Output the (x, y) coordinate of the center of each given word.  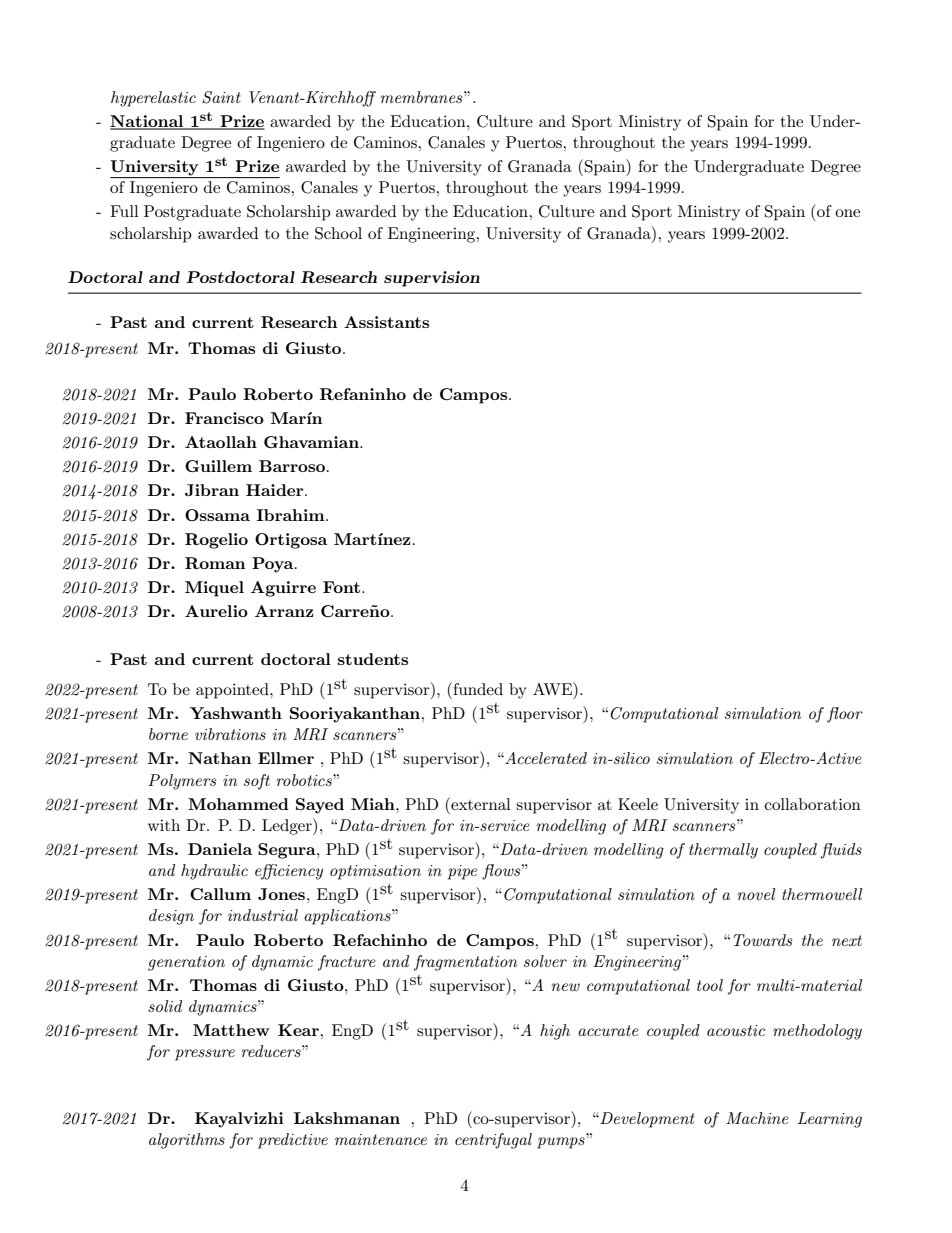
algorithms (187, 1141)
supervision (432, 279)
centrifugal (493, 1141)
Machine (757, 1118)
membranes (422, 97)
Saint (221, 97)
